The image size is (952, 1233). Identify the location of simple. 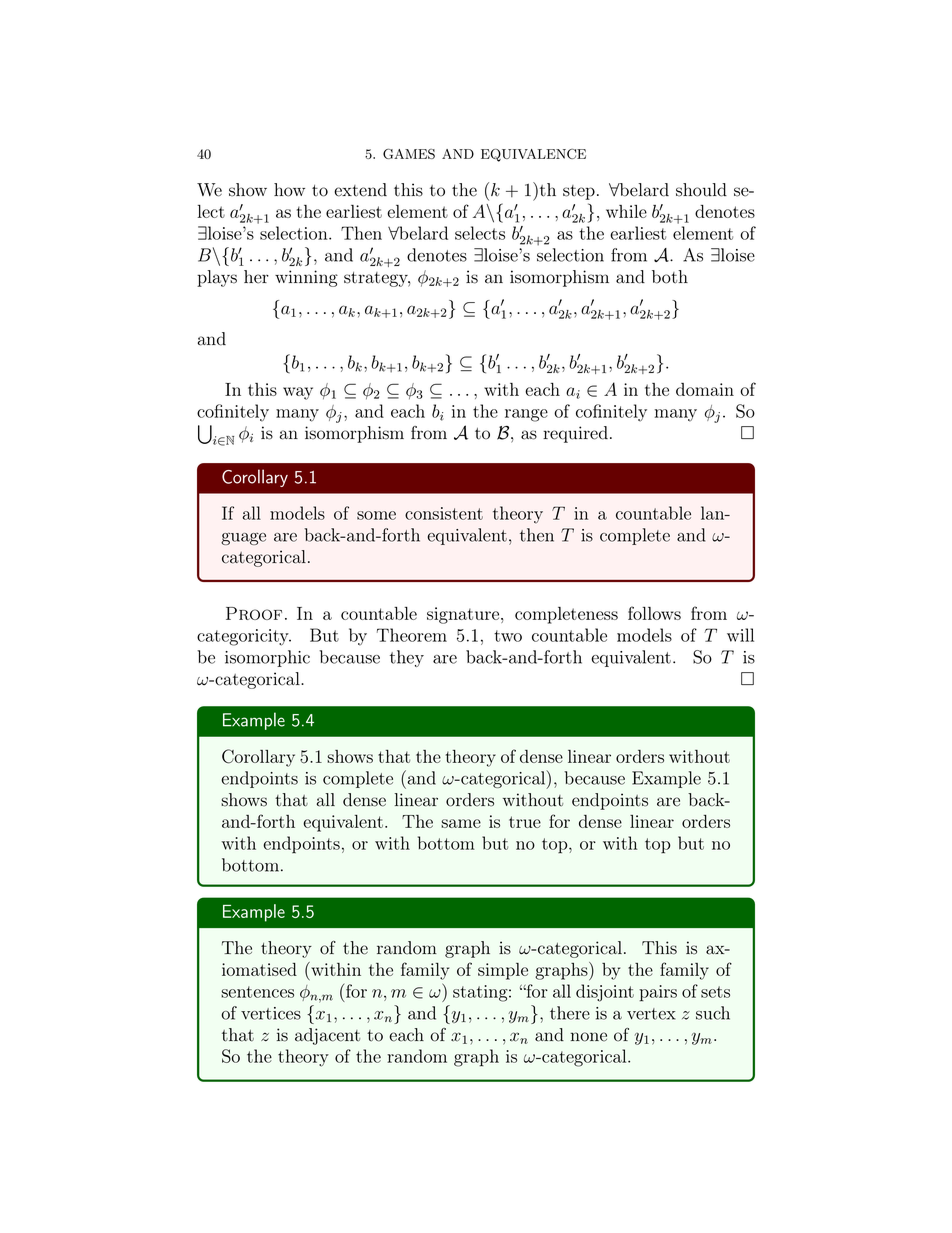
(503, 971).
